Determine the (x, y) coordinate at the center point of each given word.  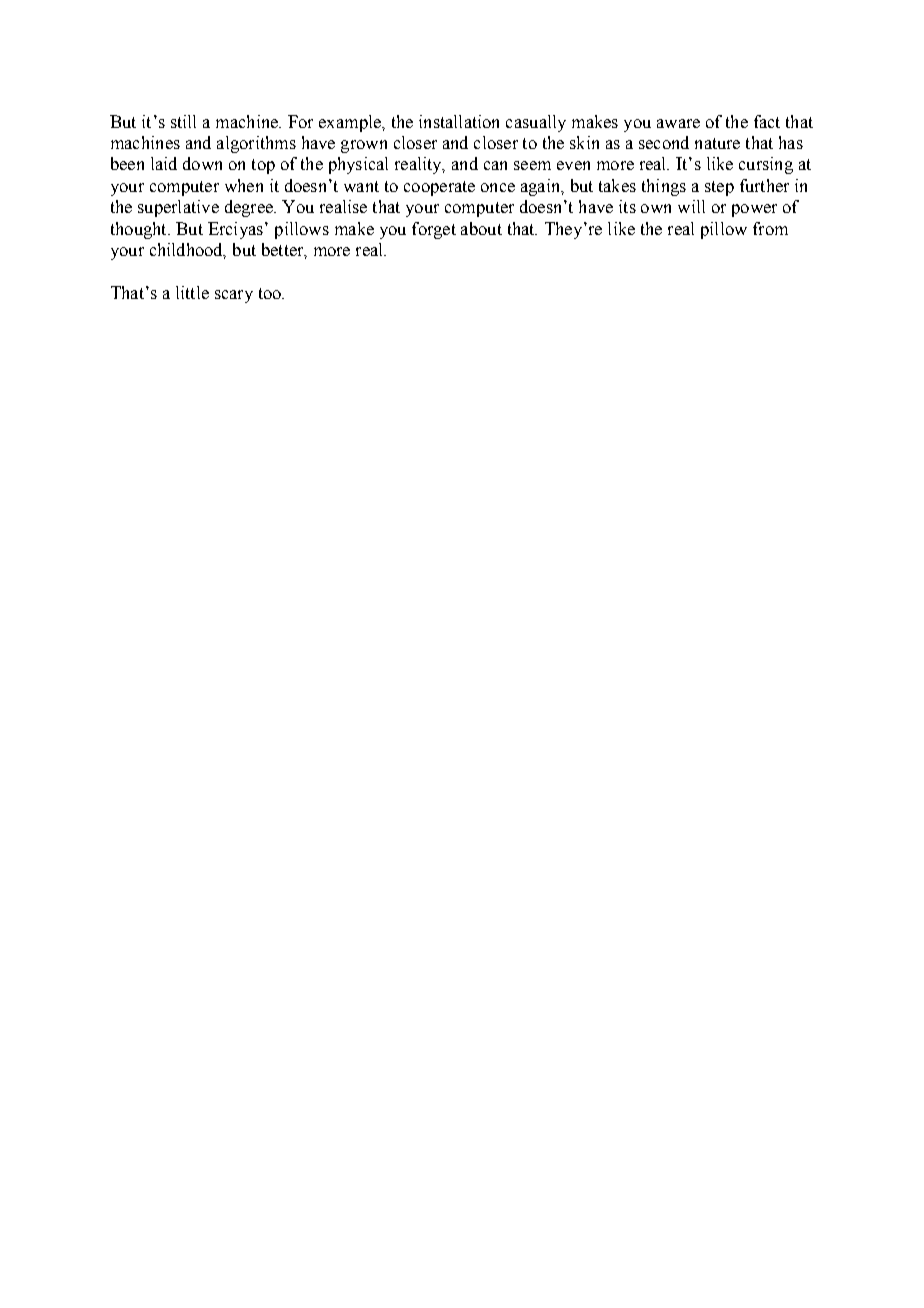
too (271, 293)
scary (234, 296)
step (719, 188)
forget (434, 230)
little (192, 292)
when (244, 185)
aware (678, 123)
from (770, 228)
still (183, 121)
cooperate (439, 188)
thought (140, 230)
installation (459, 121)
